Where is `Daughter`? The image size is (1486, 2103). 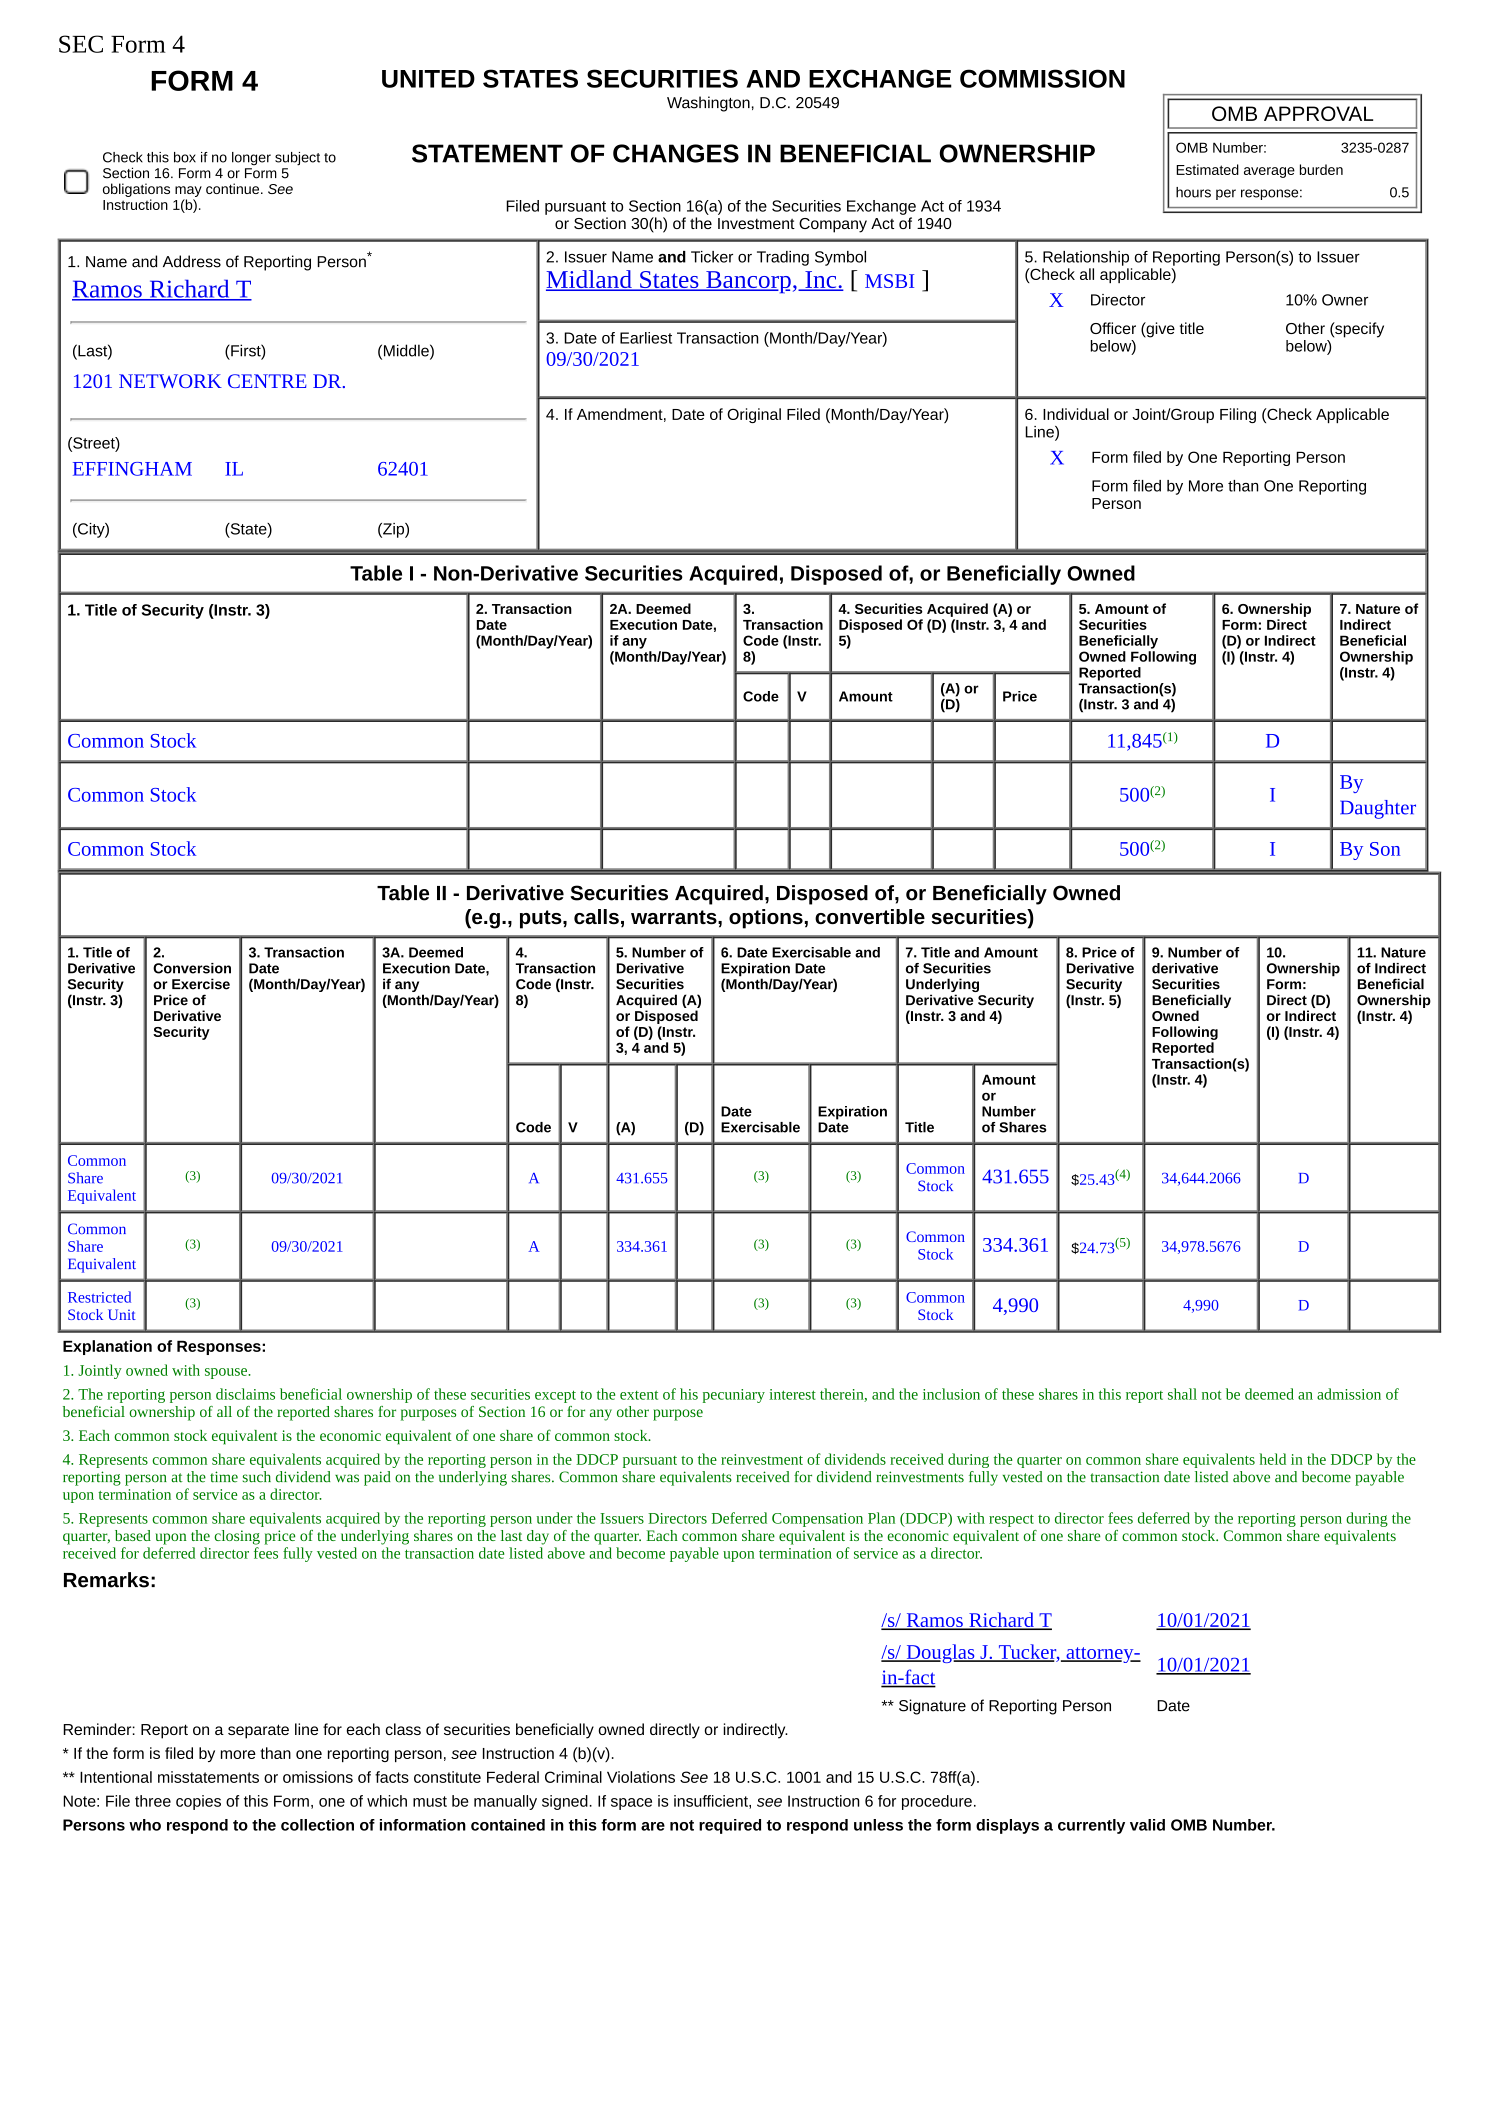
Daughter is located at coordinates (1378, 809).
